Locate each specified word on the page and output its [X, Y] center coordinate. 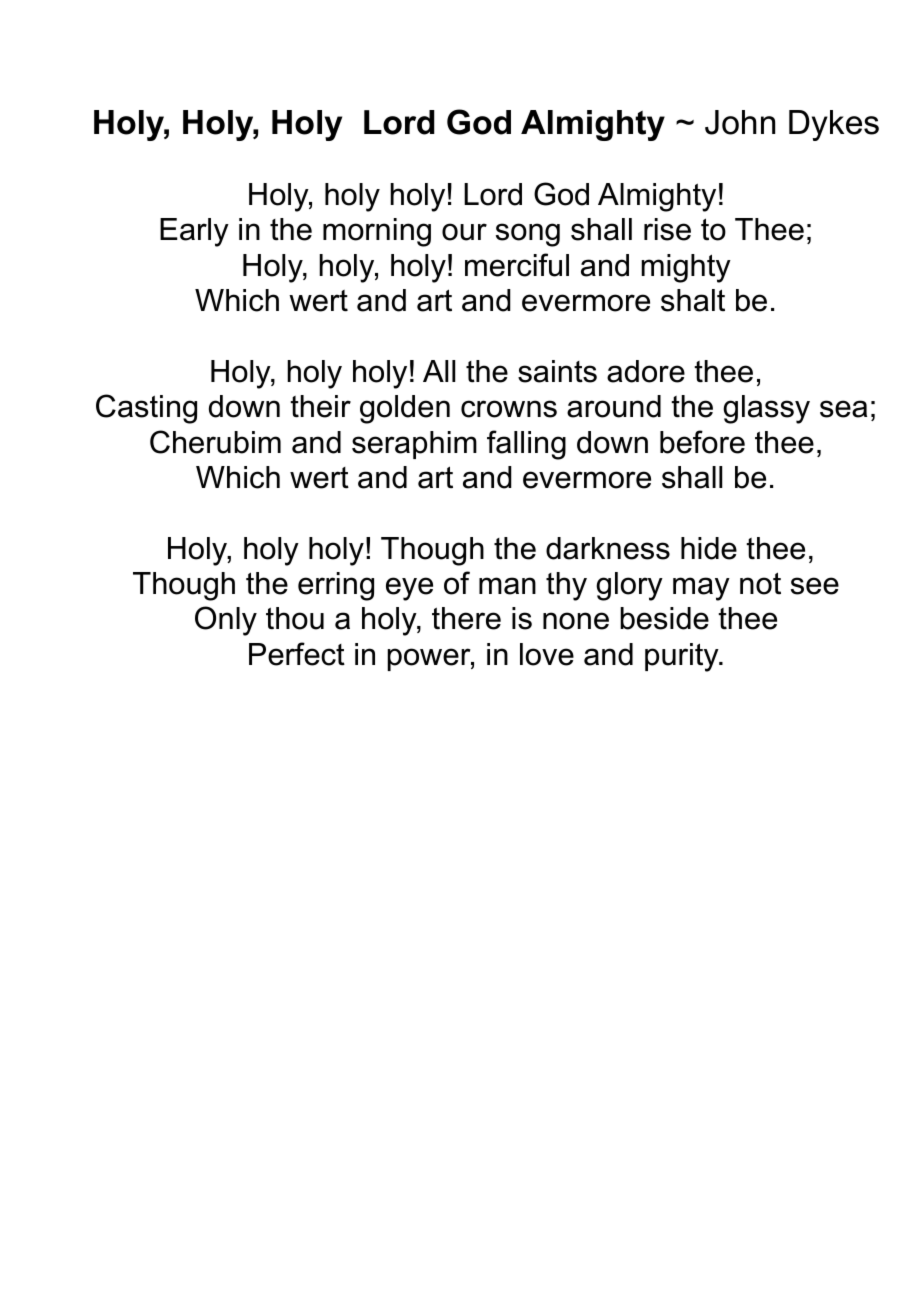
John [740, 122]
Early [194, 232]
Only [226, 621]
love [547, 654]
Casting [146, 409]
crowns [509, 409]
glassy [766, 409]
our [464, 232]
